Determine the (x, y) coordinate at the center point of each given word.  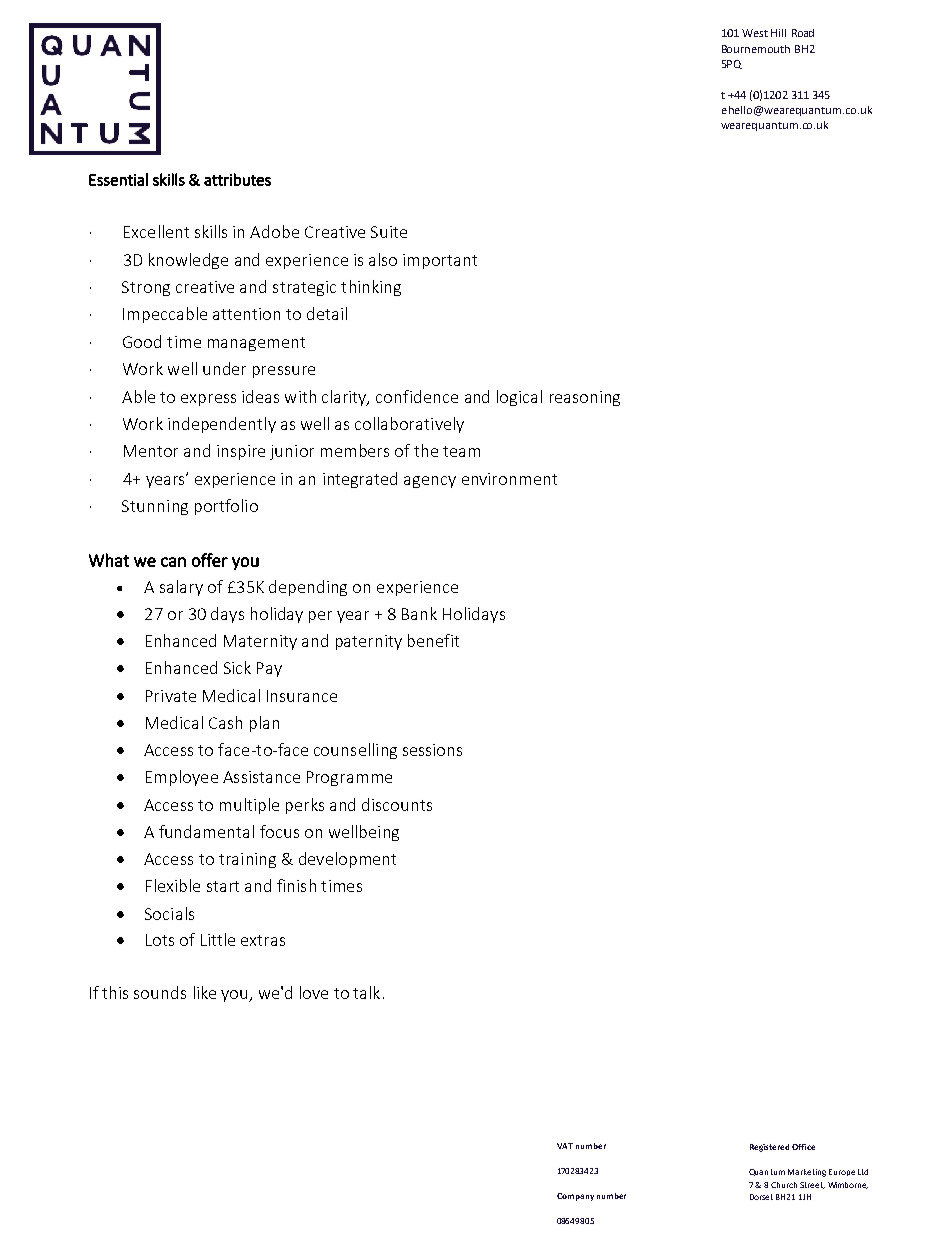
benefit (433, 640)
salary (181, 588)
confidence (417, 396)
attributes (237, 179)
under (224, 368)
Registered (769, 1148)
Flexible (173, 885)
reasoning (585, 398)
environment (509, 479)
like (205, 992)
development (347, 860)
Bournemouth (756, 49)
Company (575, 1197)
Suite (389, 232)
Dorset (761, 1197)
